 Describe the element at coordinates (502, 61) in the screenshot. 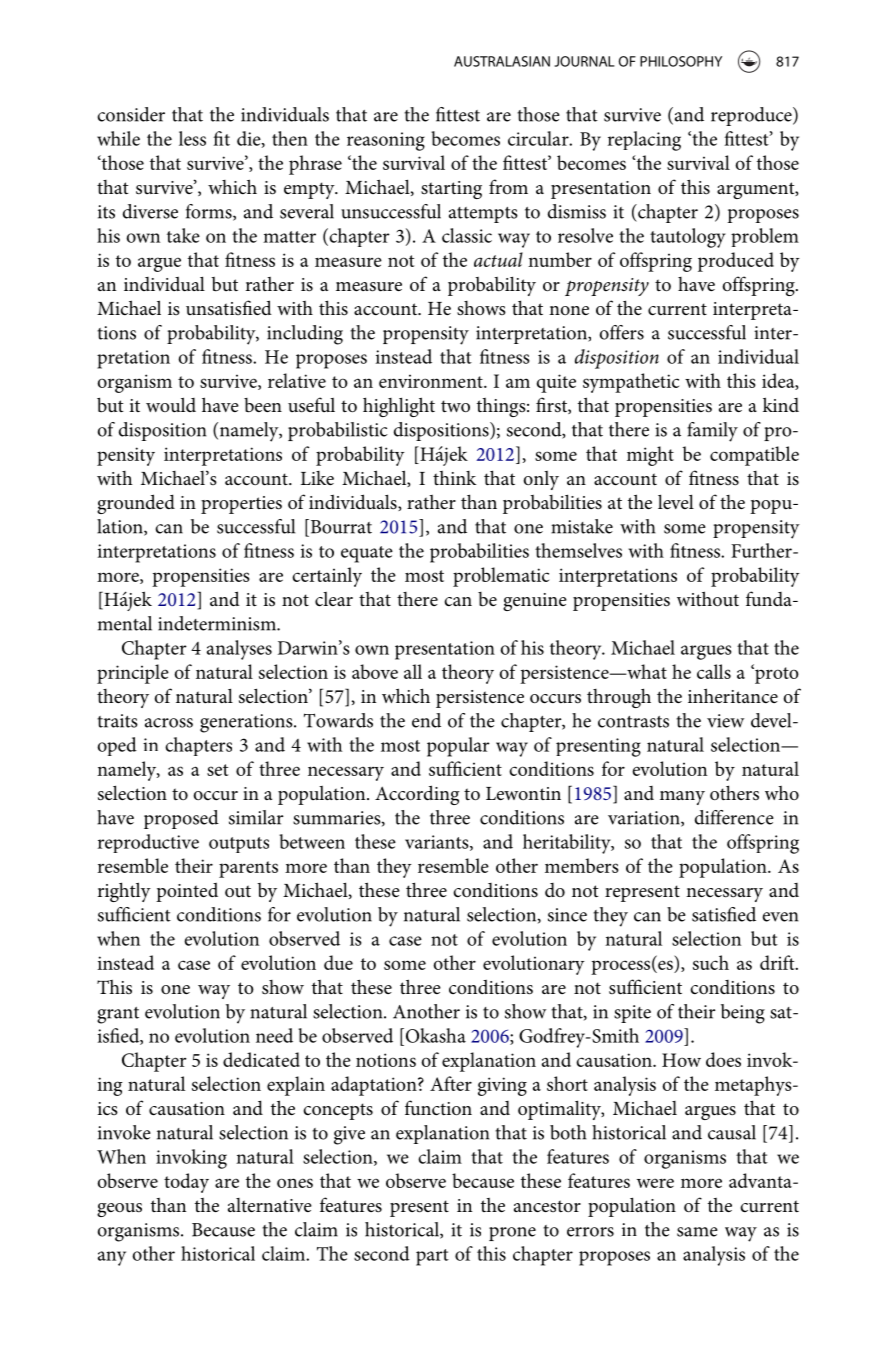

I see `AUSTRALASIAN` at that location.
